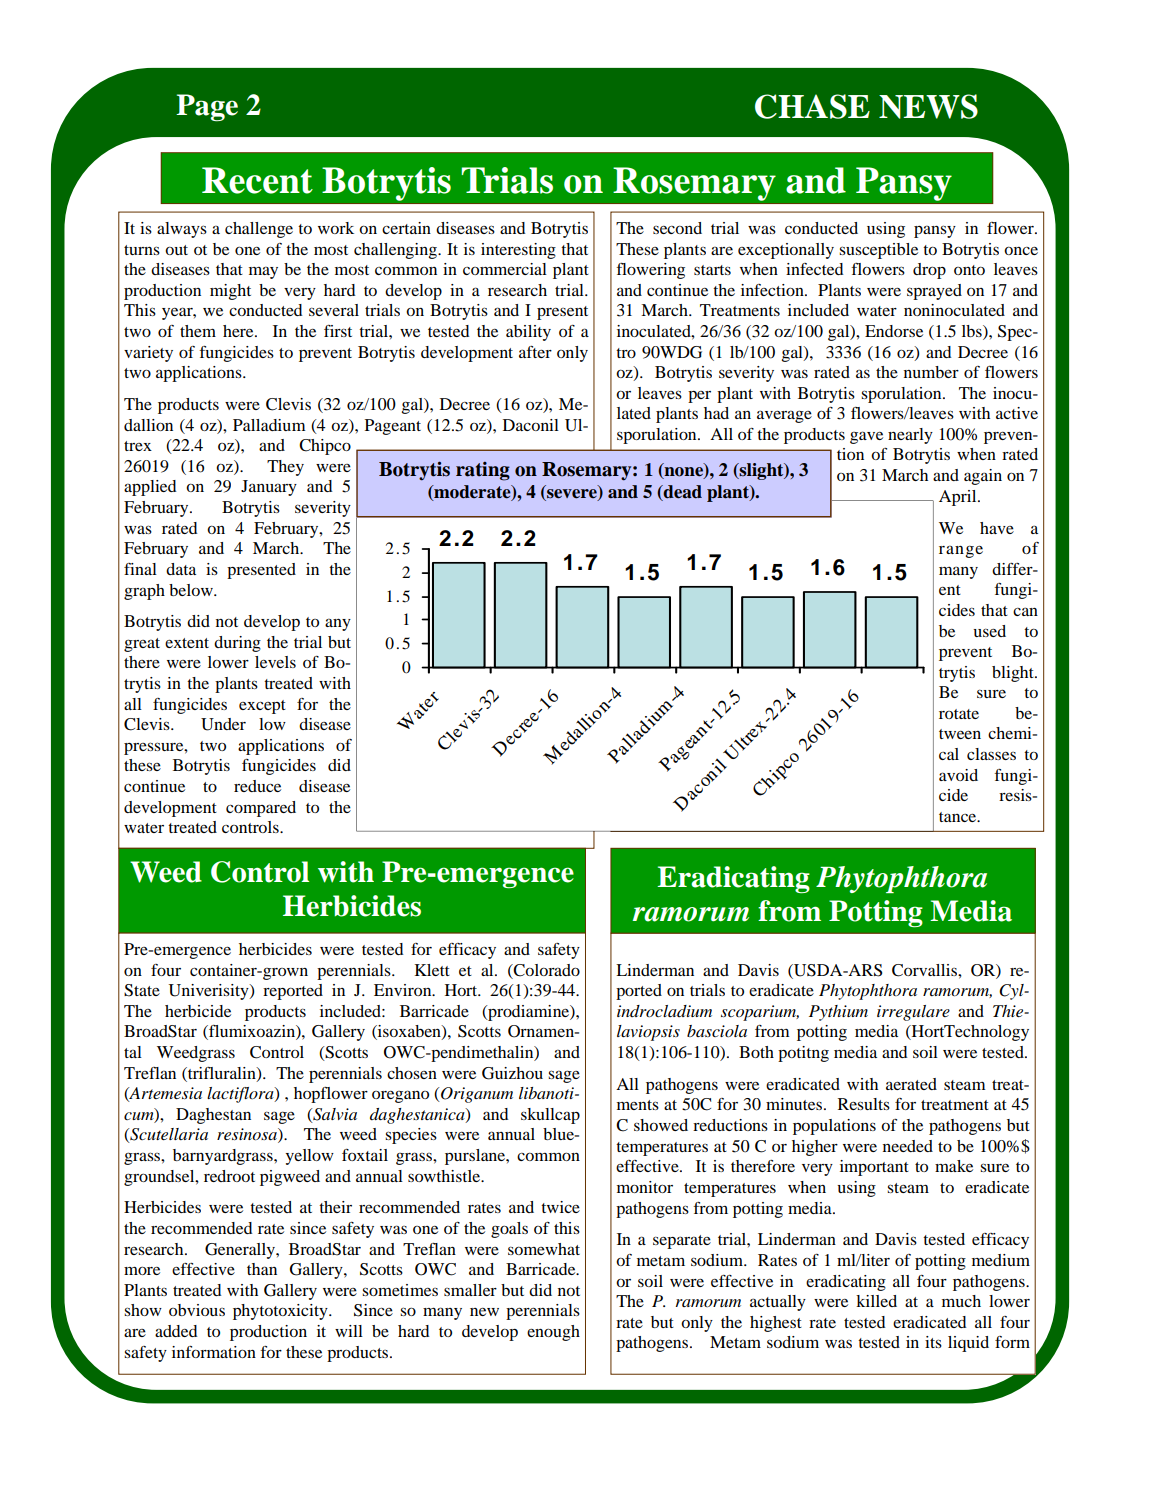 The width and height of the document is (1154, 1493). What do you see at coordinates (257, 180) in the document?
I see `Recent` at bounding box center [257, 180].
